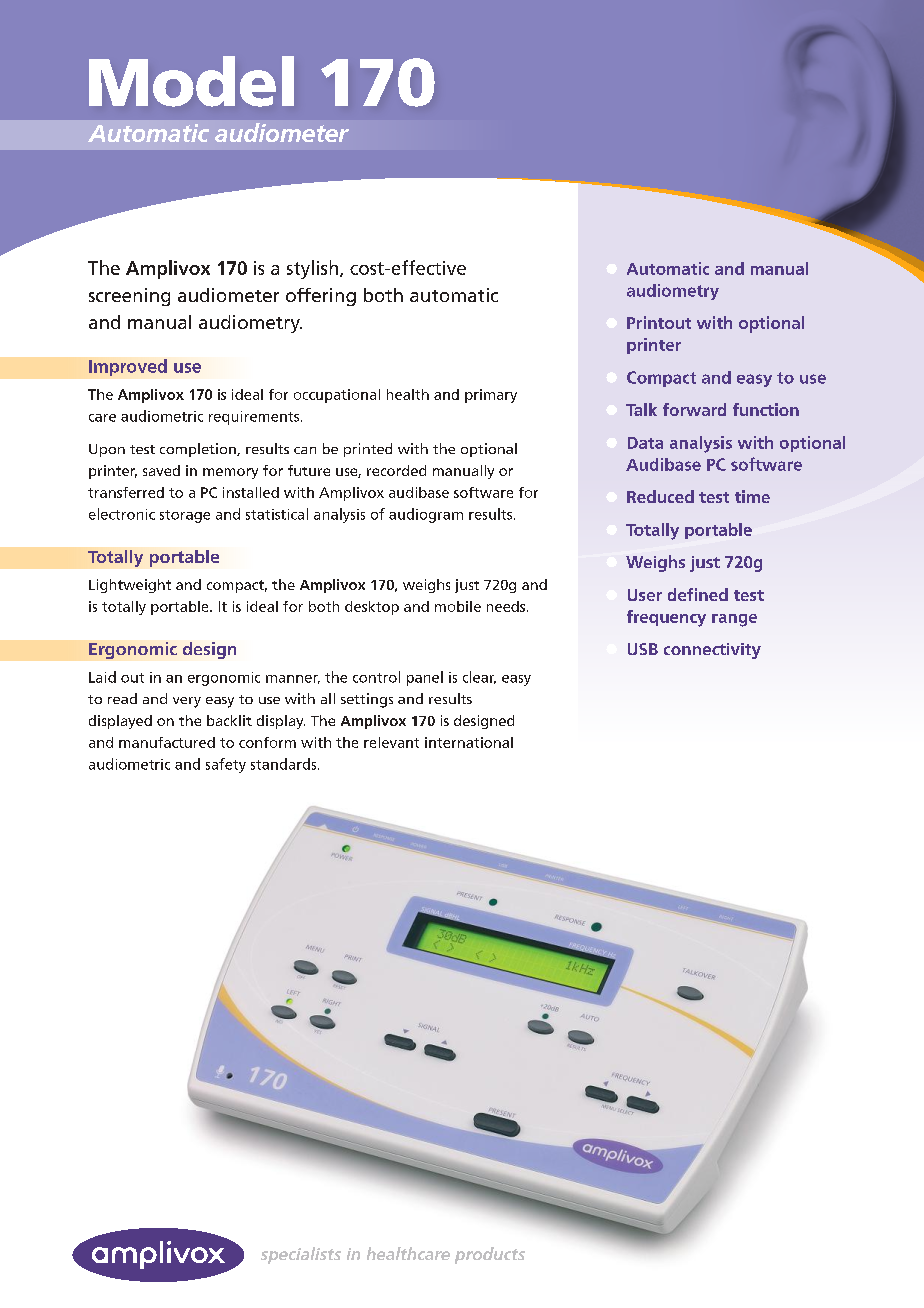  Describe the element at coordinates (301, 1255) in the page. I see `specialists` at that location.
